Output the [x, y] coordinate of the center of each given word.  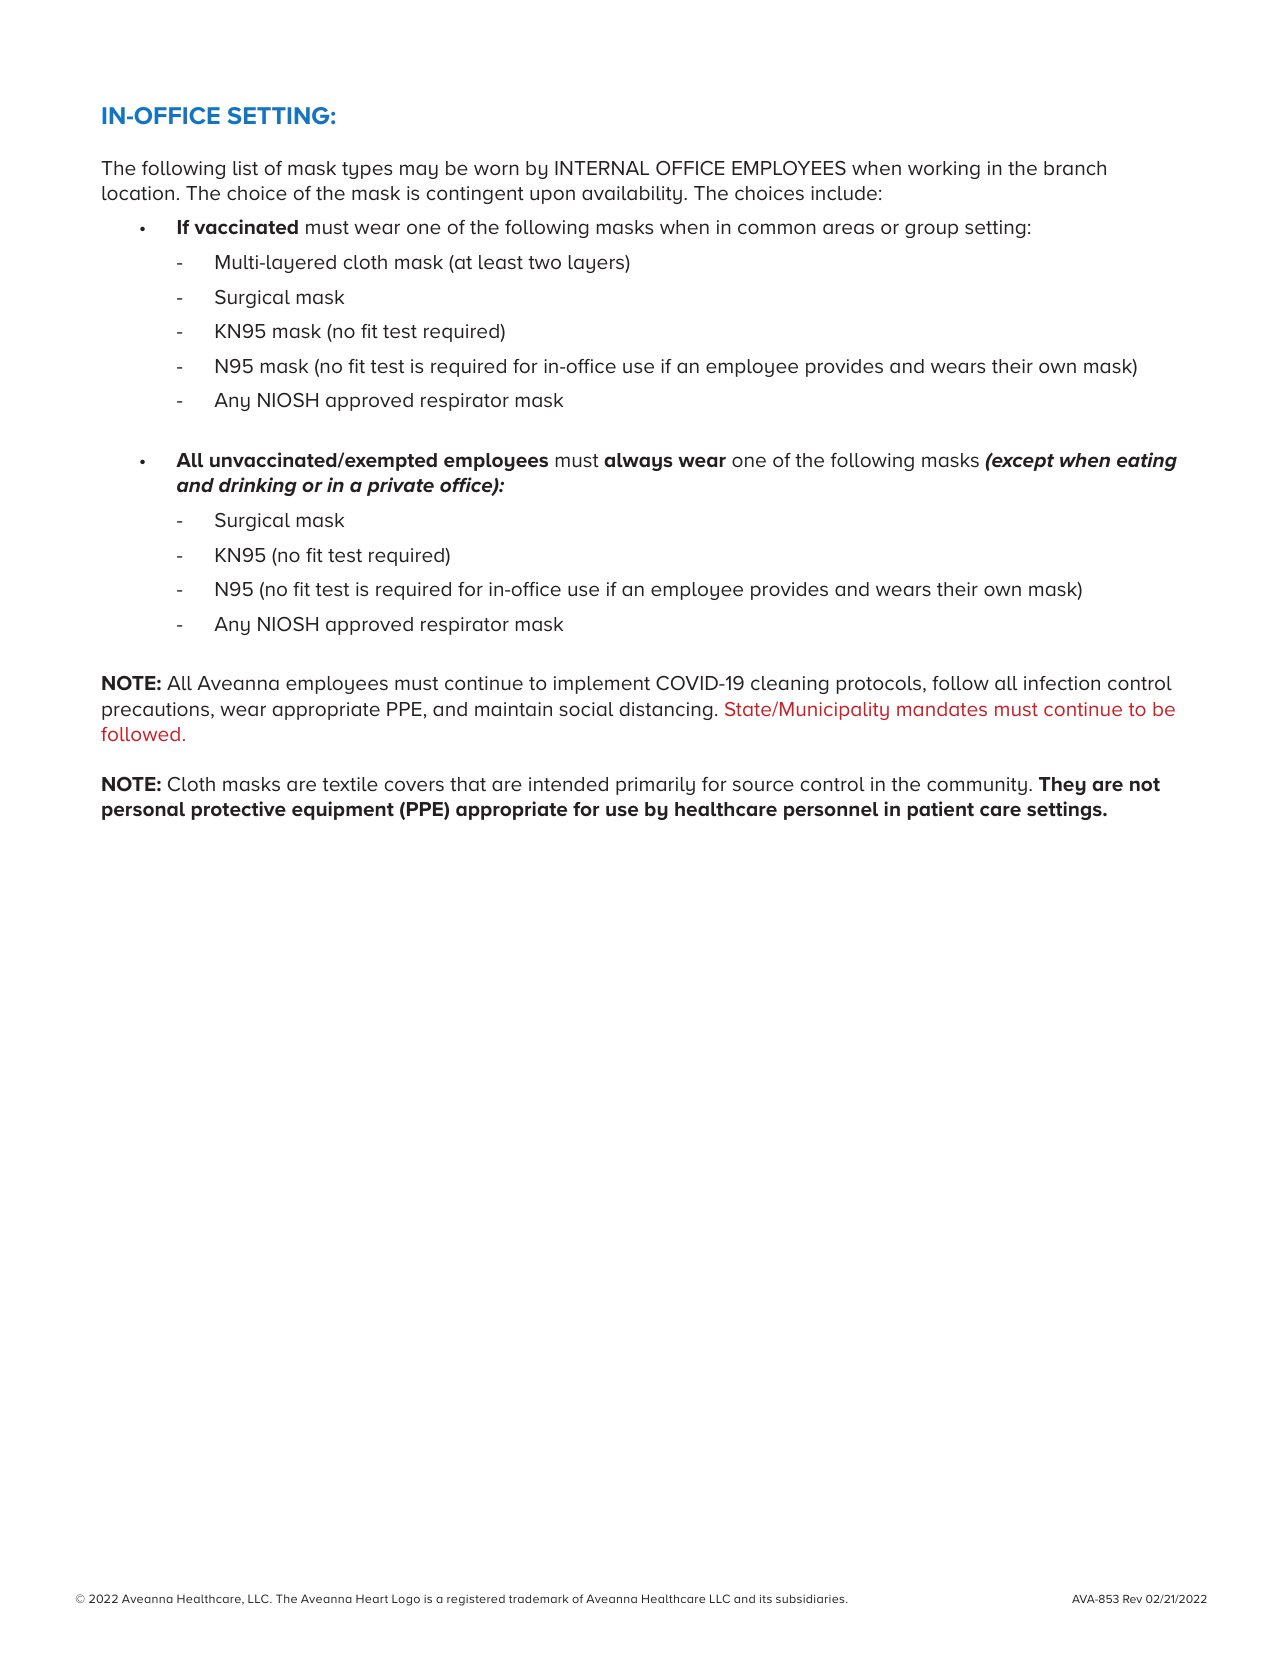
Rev [1132, 1599]
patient [941, 810]
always [638, 462]
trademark [538, 1598]
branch [1075, 168]
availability [632, 195]
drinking [258, 486]
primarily [655, 786]
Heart [372, 1598]
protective [239, 810]
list [245, 168]
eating [1147, 461]
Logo [406, 1600]
